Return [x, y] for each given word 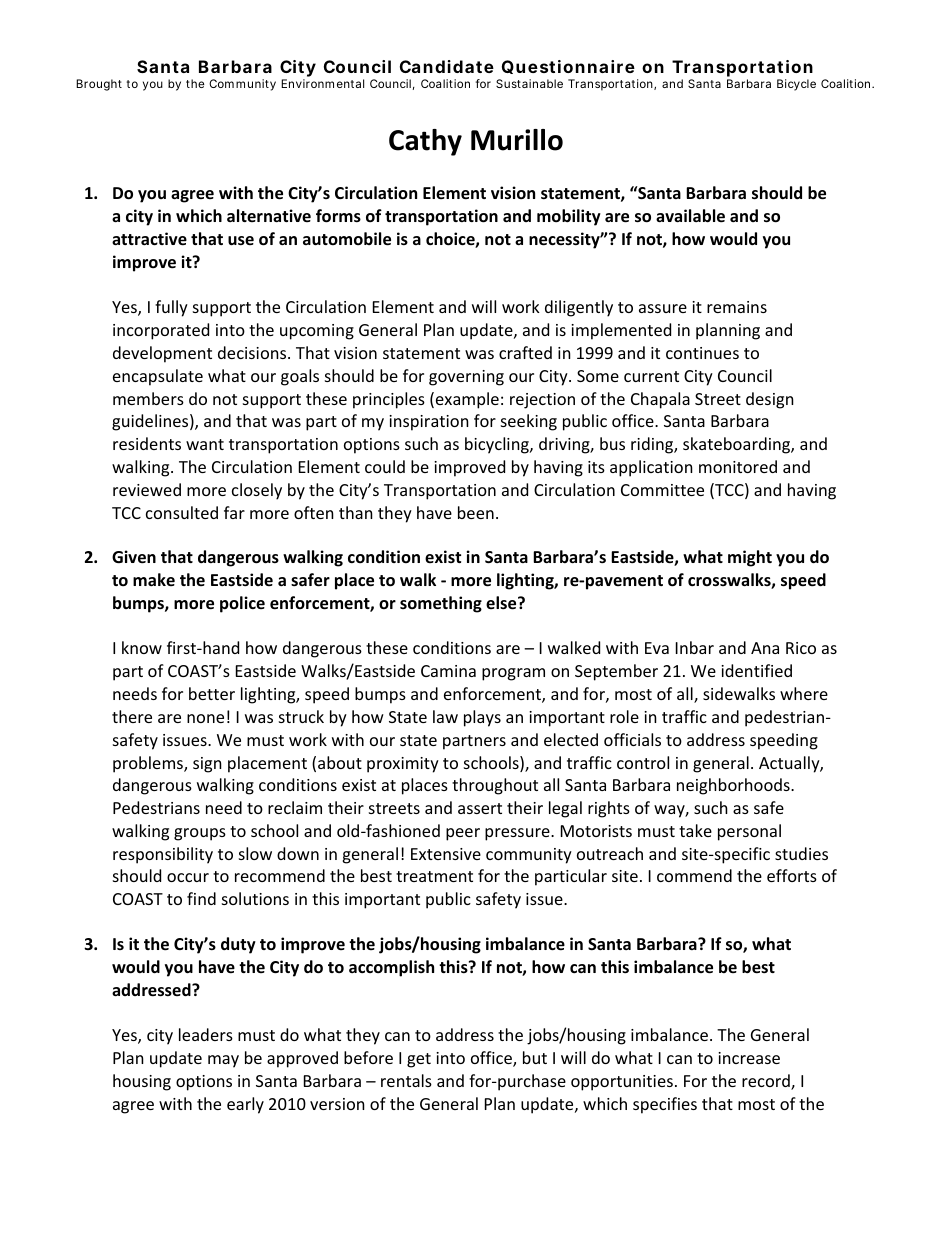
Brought [99, 85]
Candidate [447, 66]
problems [149, 764]
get [419, 1060]
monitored [738, 466]
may [223, 1061]
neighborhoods [734, 786]
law [445, 716]
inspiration [429, 423]
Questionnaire [568, 67]
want [205, 444]
